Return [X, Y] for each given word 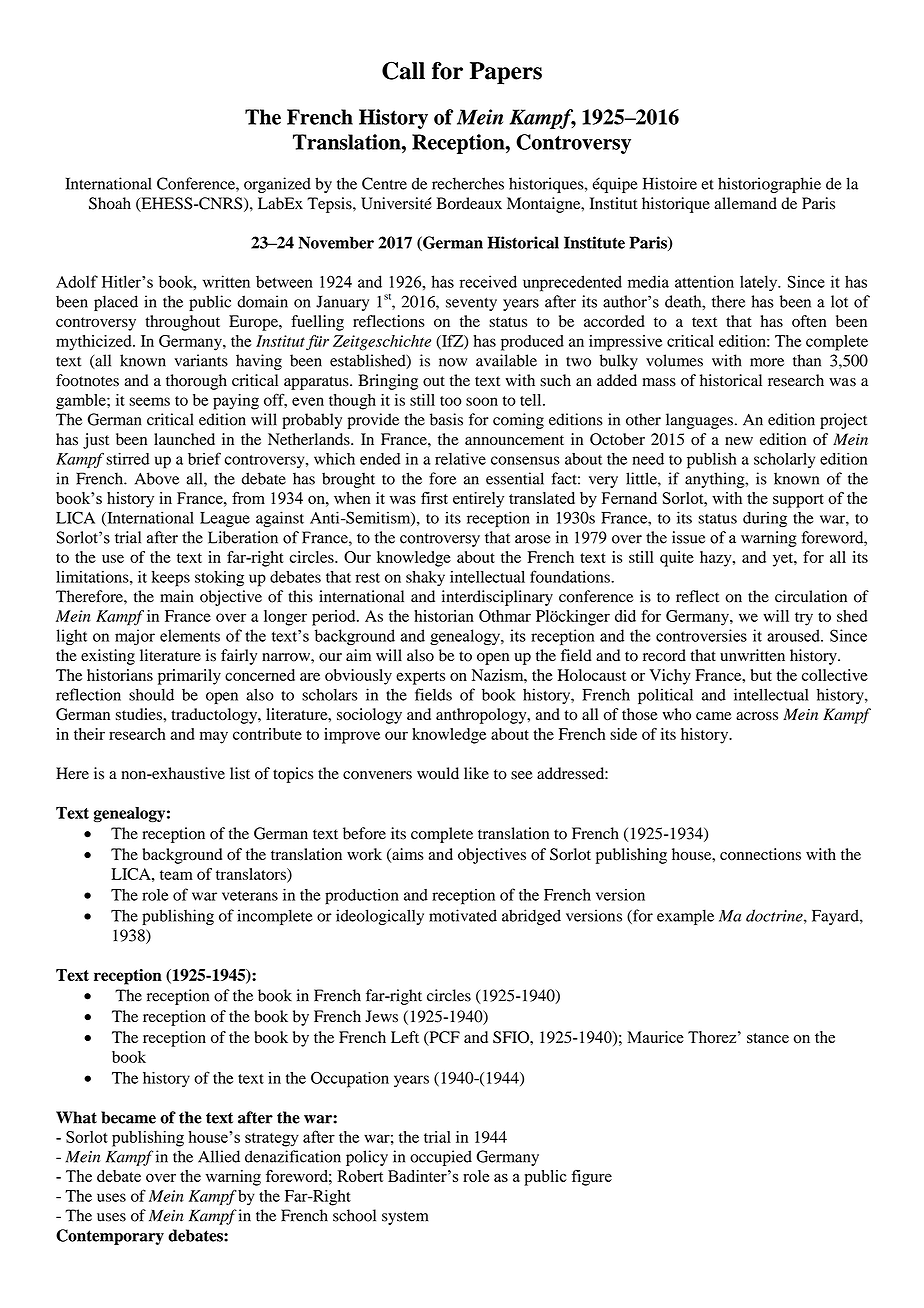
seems [149, 401]
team [176, 875]
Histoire [670, 183]
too [451, 401]
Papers [506, 73]
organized [277, 185]
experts [420, 678]
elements [190, 635]
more [767, 362]
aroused [794, 635]
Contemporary [110, 1237]
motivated [463, 915]
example [685, 917]
